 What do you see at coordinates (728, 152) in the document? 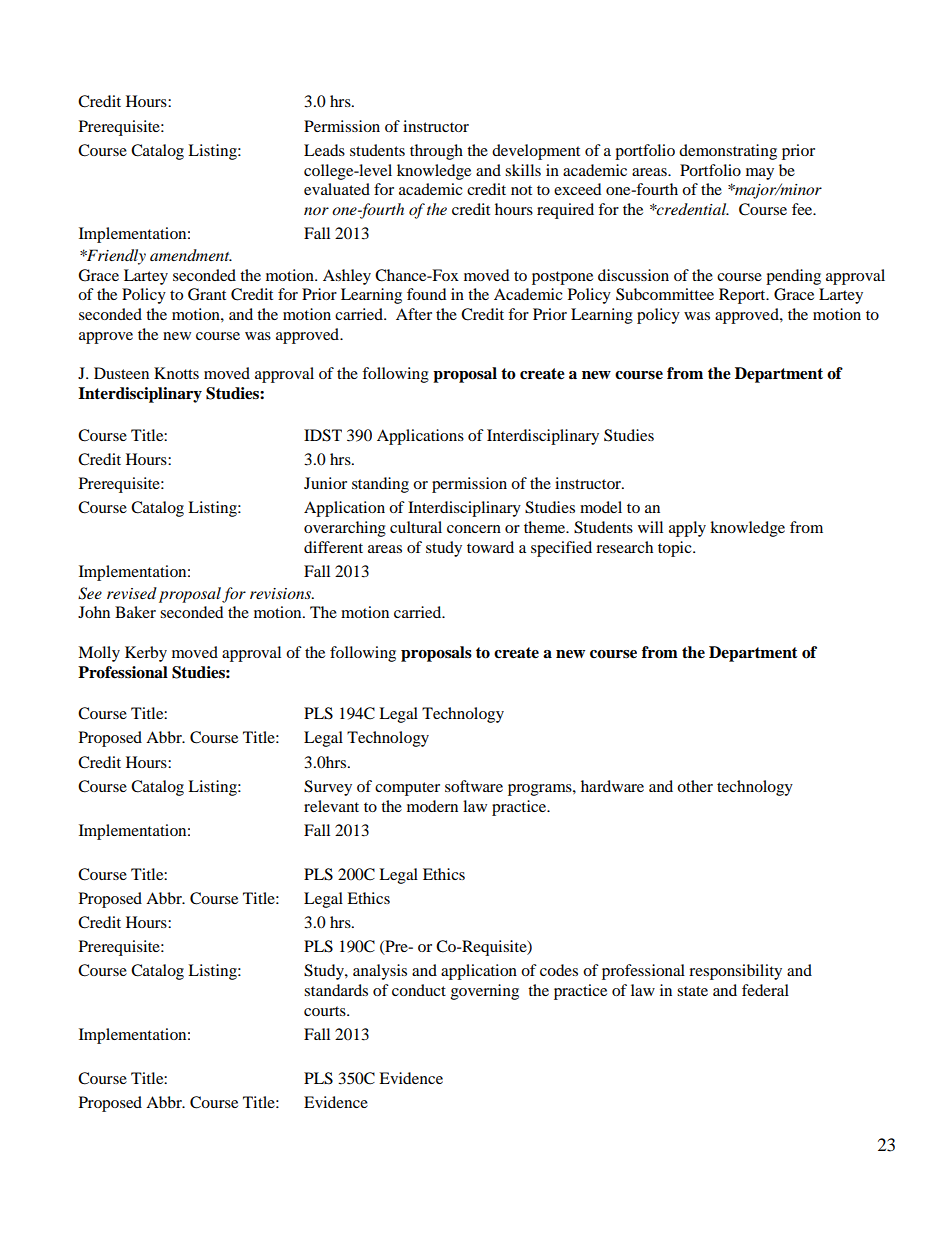
I see `demonstrating` at bounding box center [728, 152].
